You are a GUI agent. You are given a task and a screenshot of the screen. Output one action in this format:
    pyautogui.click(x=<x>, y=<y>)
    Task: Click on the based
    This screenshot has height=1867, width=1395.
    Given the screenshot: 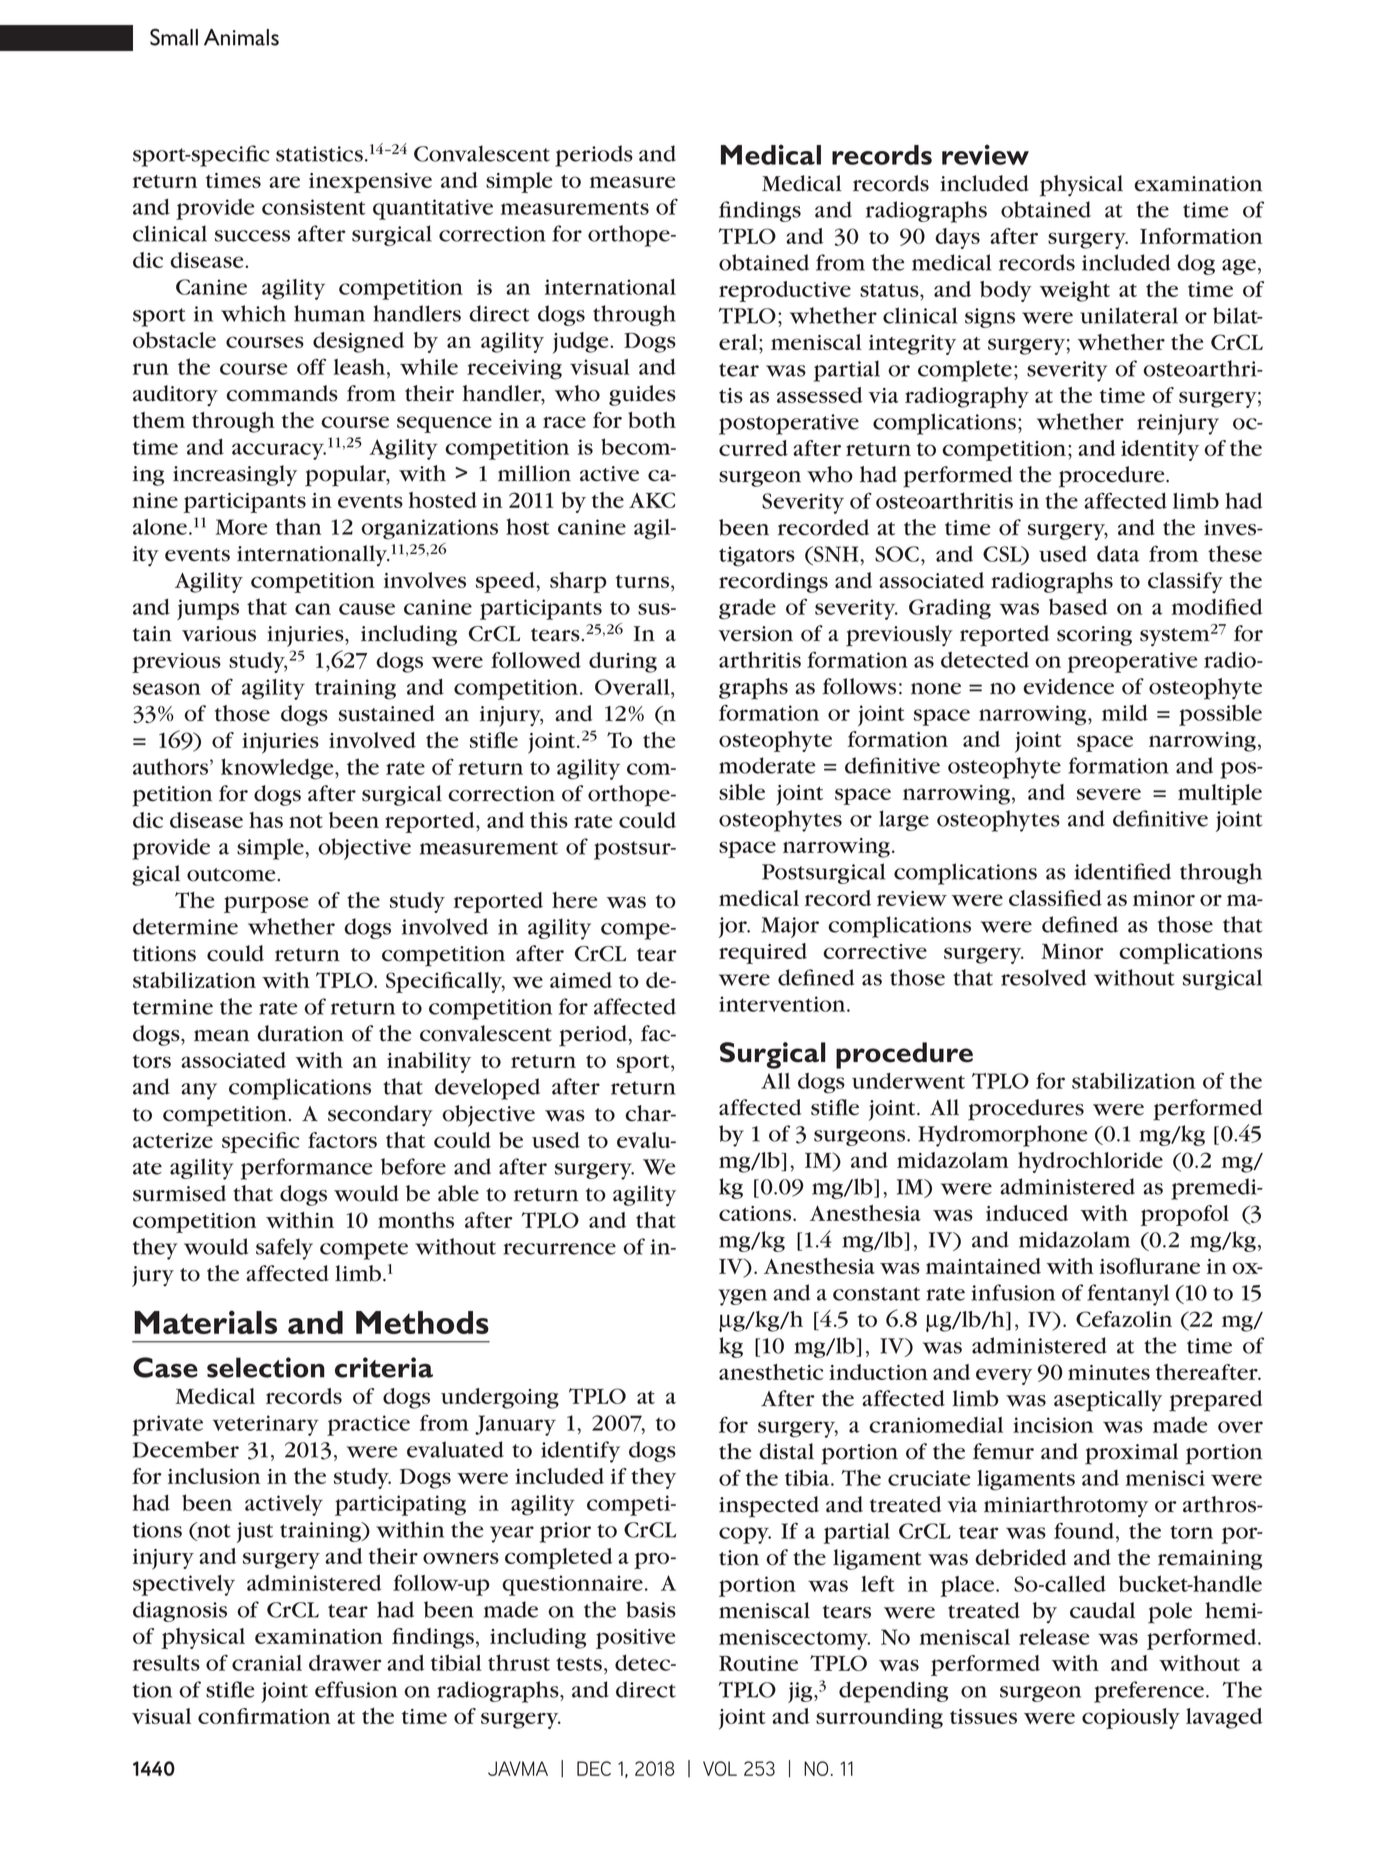 What is the action you would take?
    pyautogui.click(x=1078, y=606)
